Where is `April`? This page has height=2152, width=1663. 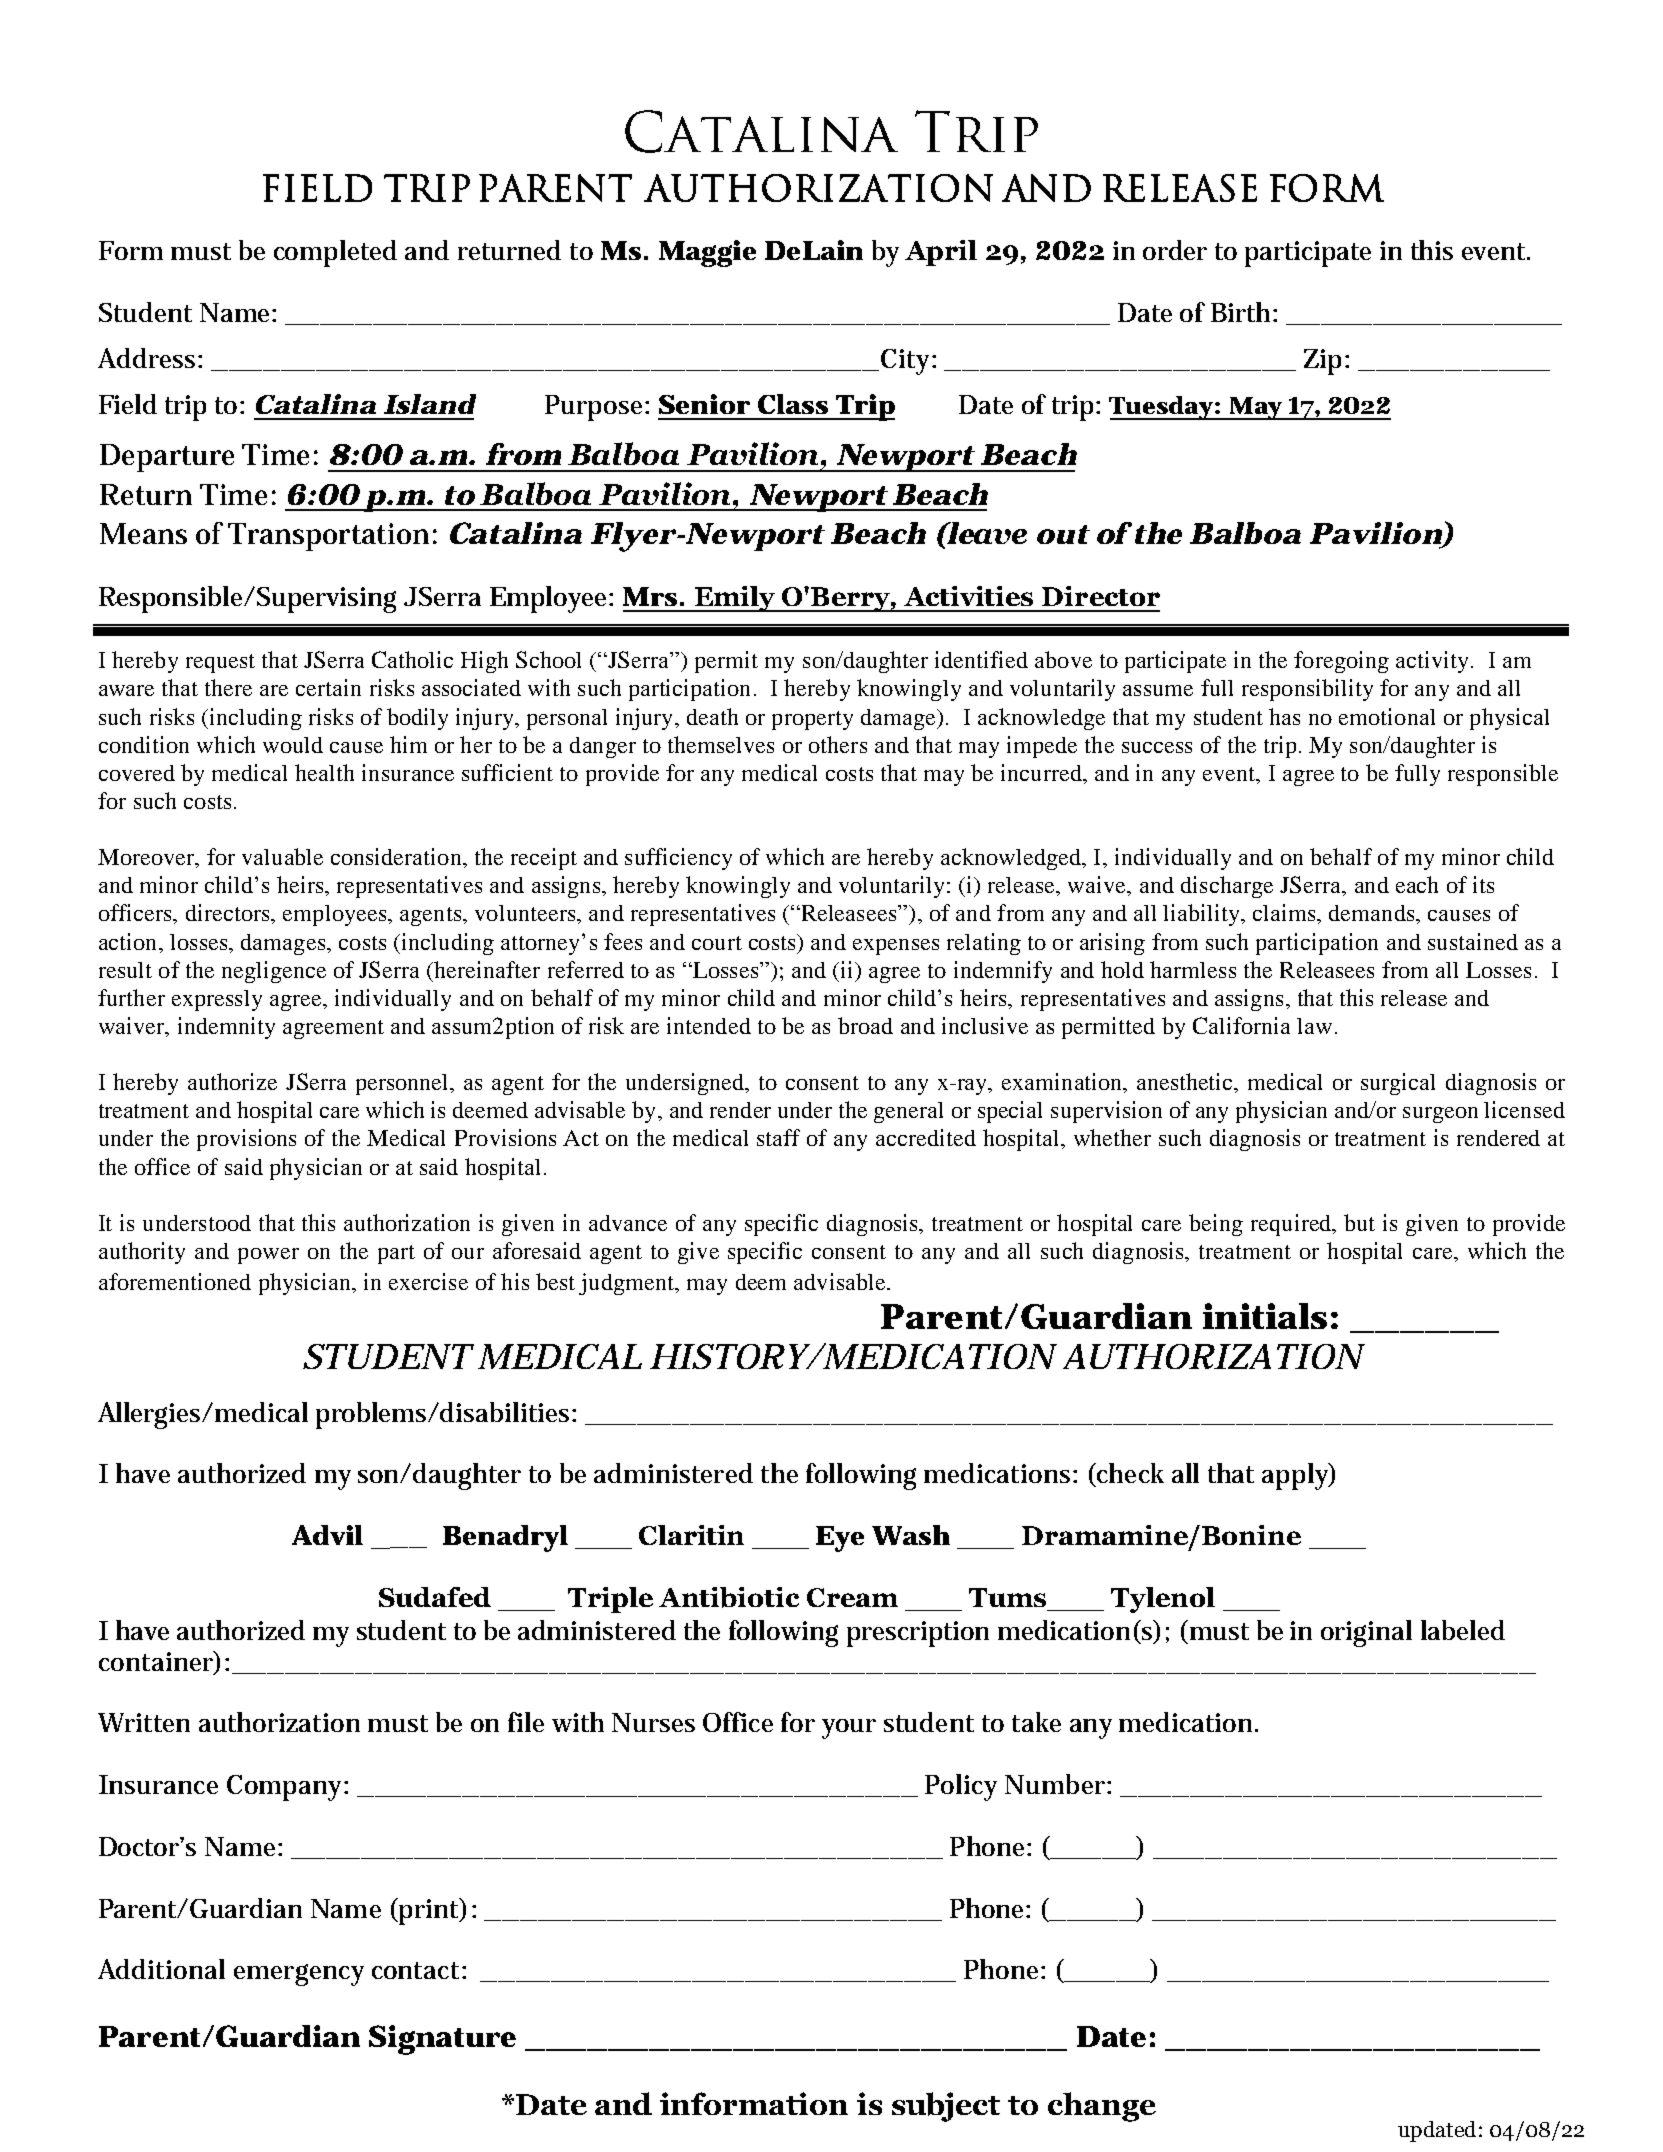
April is located at coordinates (941, 253).
